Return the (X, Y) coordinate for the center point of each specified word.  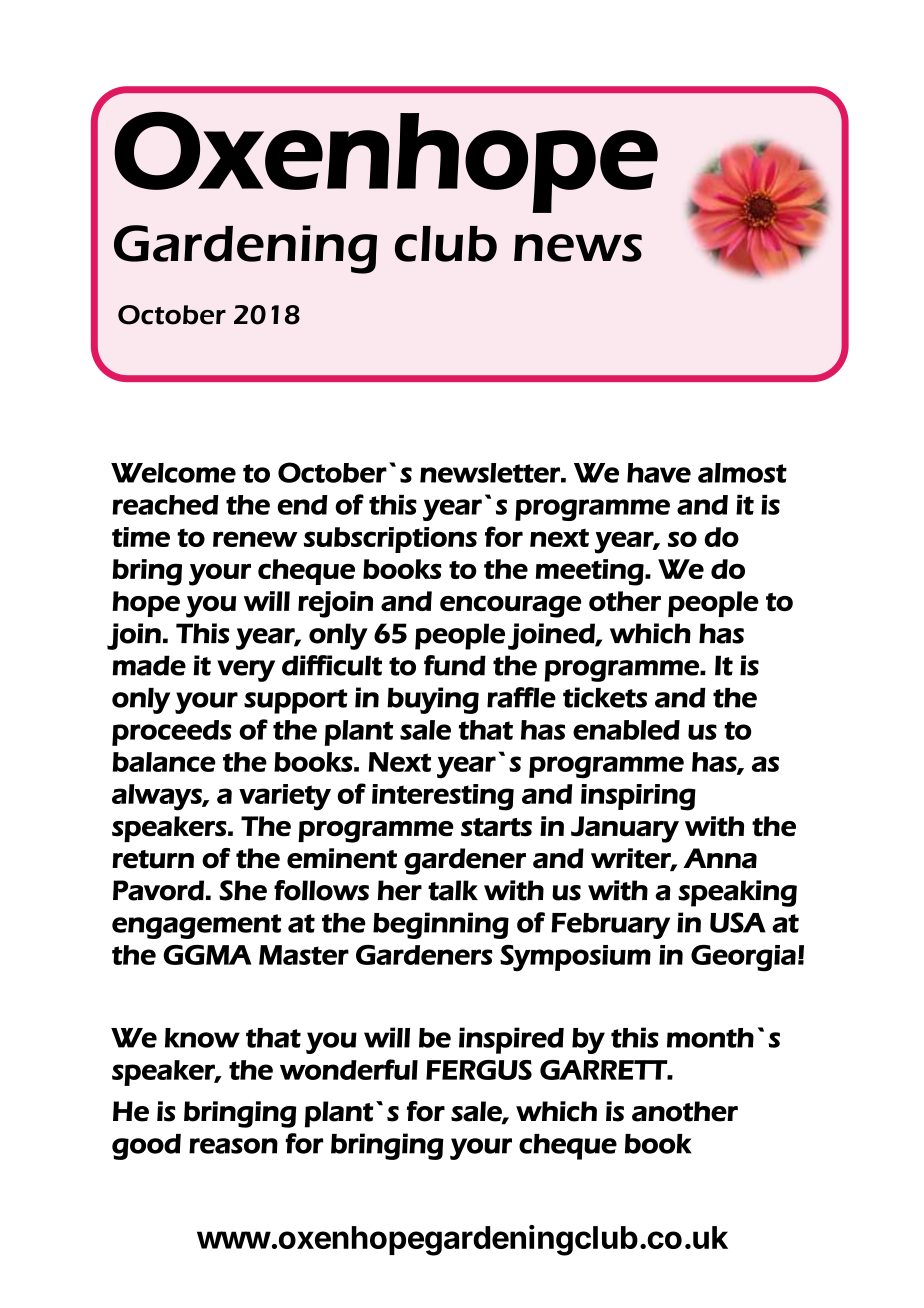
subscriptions (390, 540)
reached (165, 505)
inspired (511, 1040)
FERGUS (479, 1070)
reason (233, 1146)
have (659, 473)
